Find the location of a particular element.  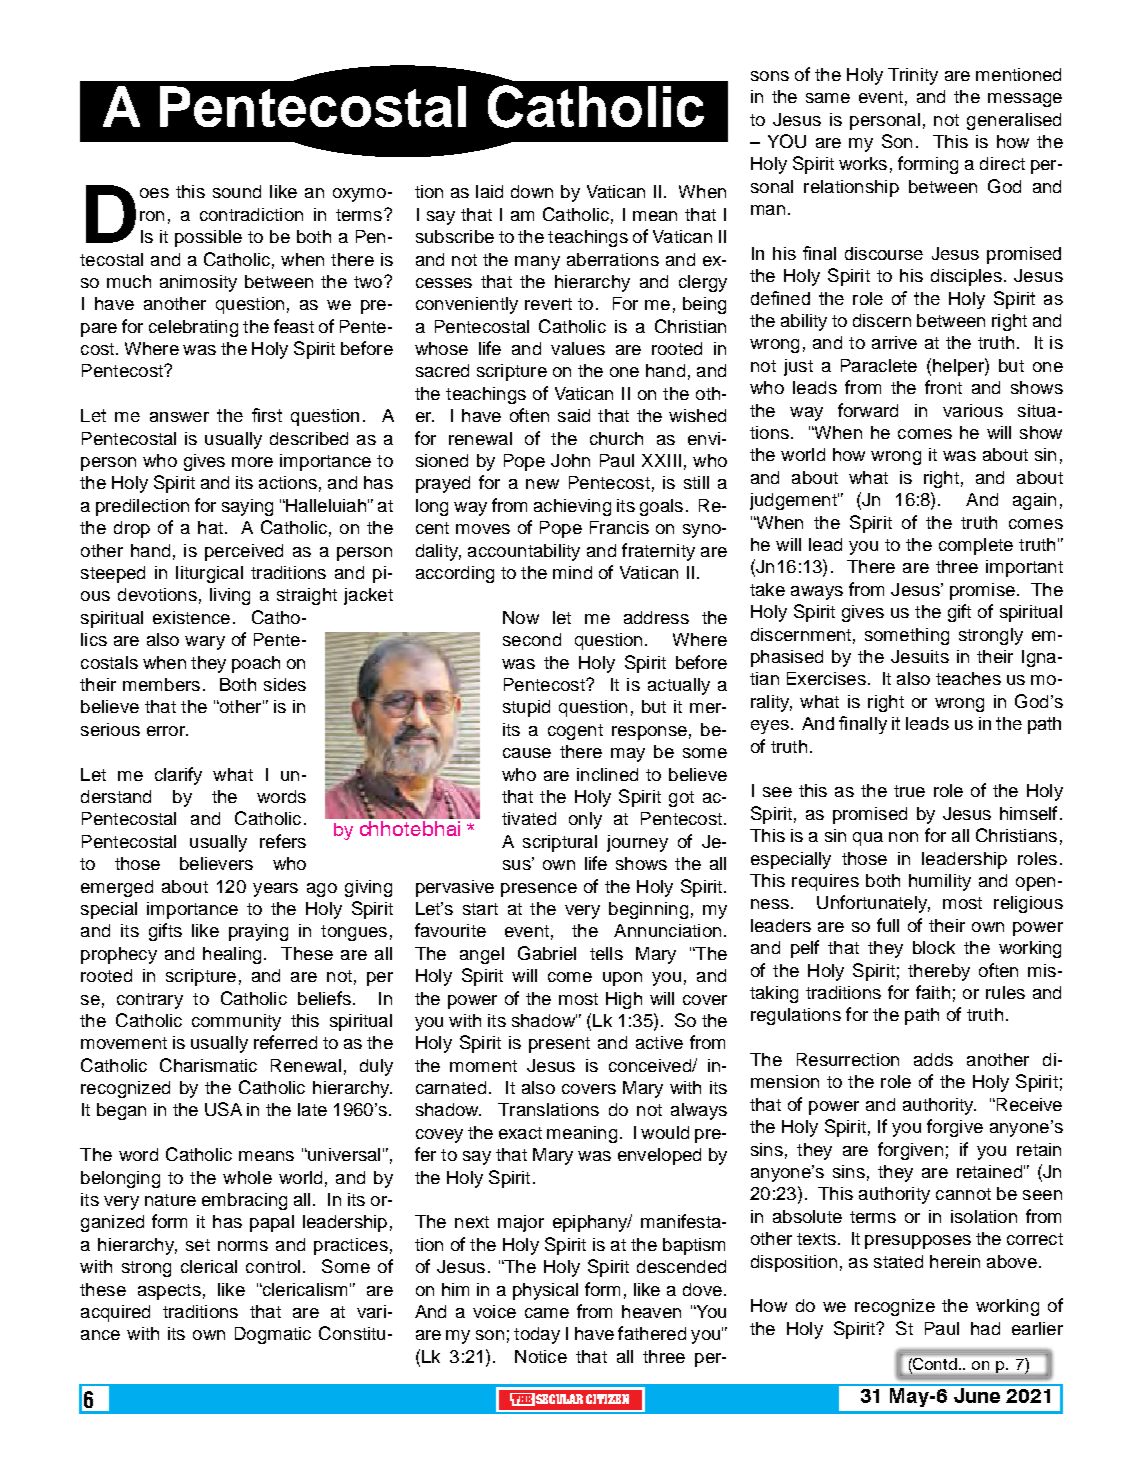

humility is located at coordinates (940, 882).
